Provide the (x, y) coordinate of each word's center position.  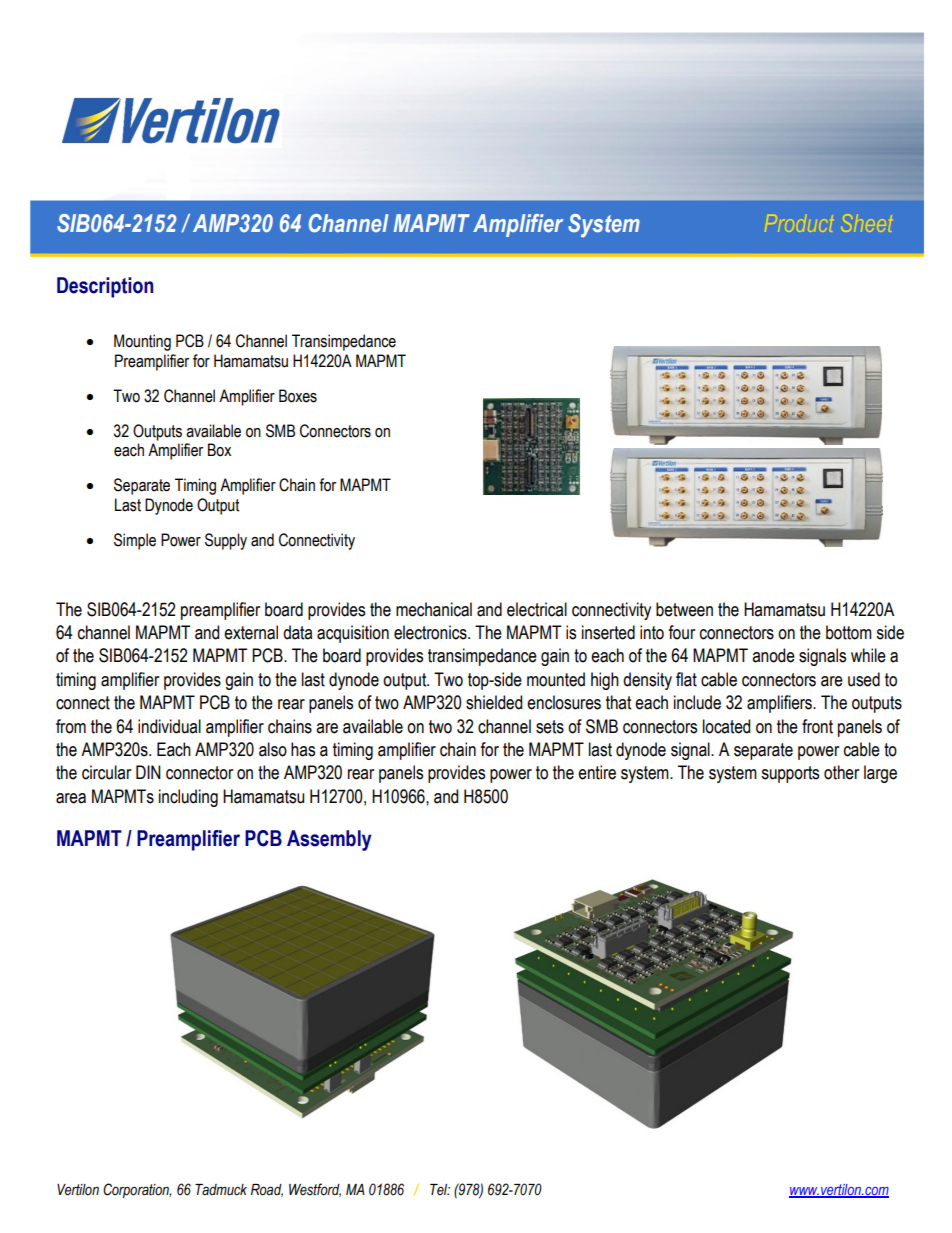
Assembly (329, 840)
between (684, 609)
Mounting (142, 342)
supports (790, 774)
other (841, 772)
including (188, 798)
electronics (431, 632)
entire (597, 772)
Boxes (298, 396)
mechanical (434, 609)
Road (267, 1190)
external (251, 632)
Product (799, 223)
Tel (440, 1190)
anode (773, 655)
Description (105, 287)
